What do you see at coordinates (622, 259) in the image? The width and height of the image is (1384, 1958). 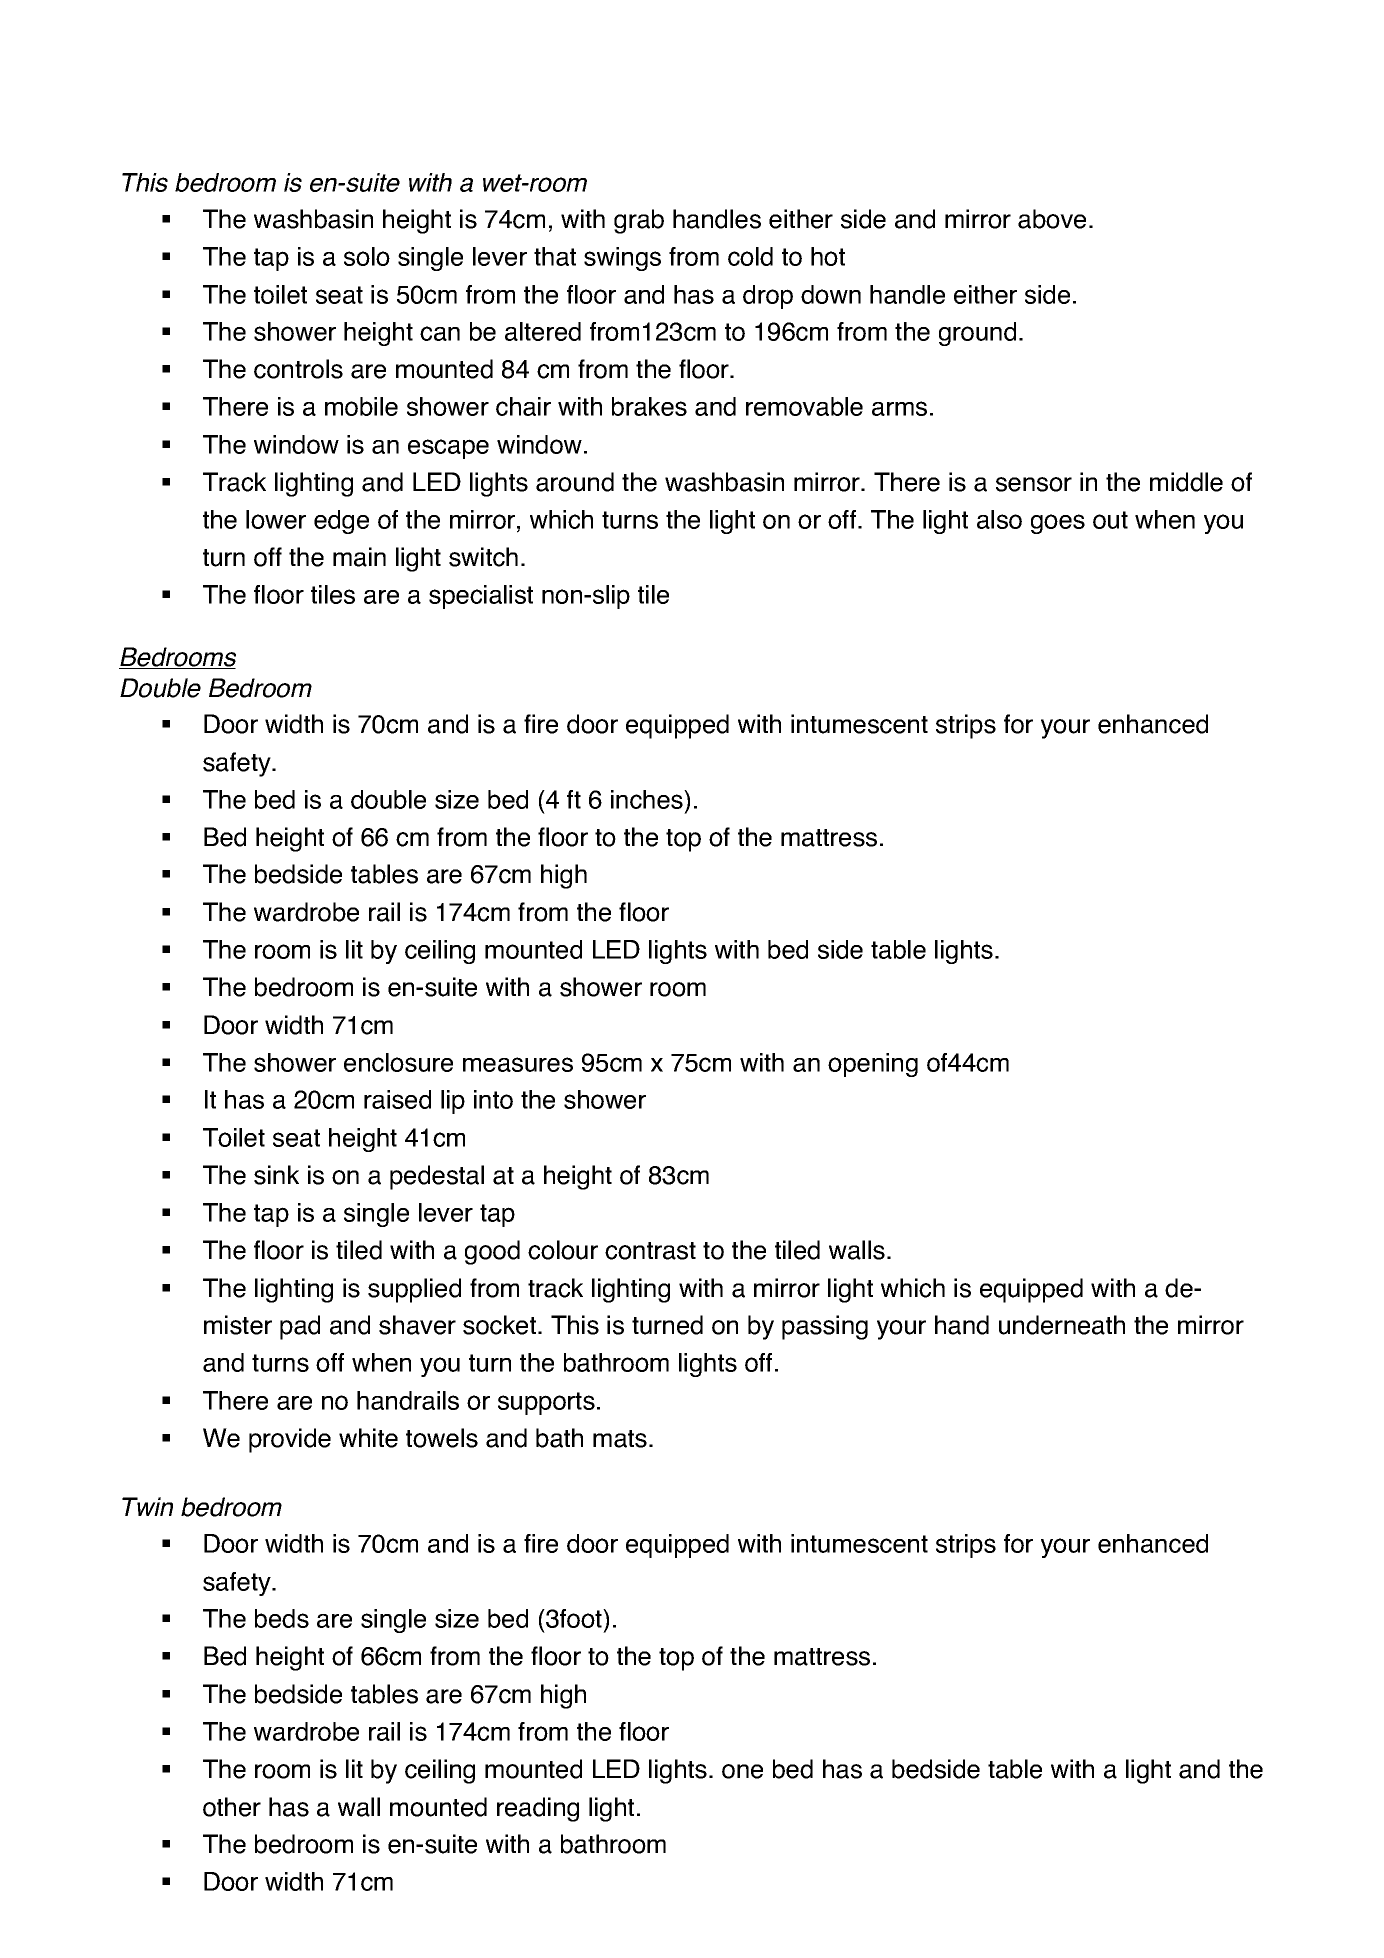 I see `swings` at bounding box center [622, 259].
